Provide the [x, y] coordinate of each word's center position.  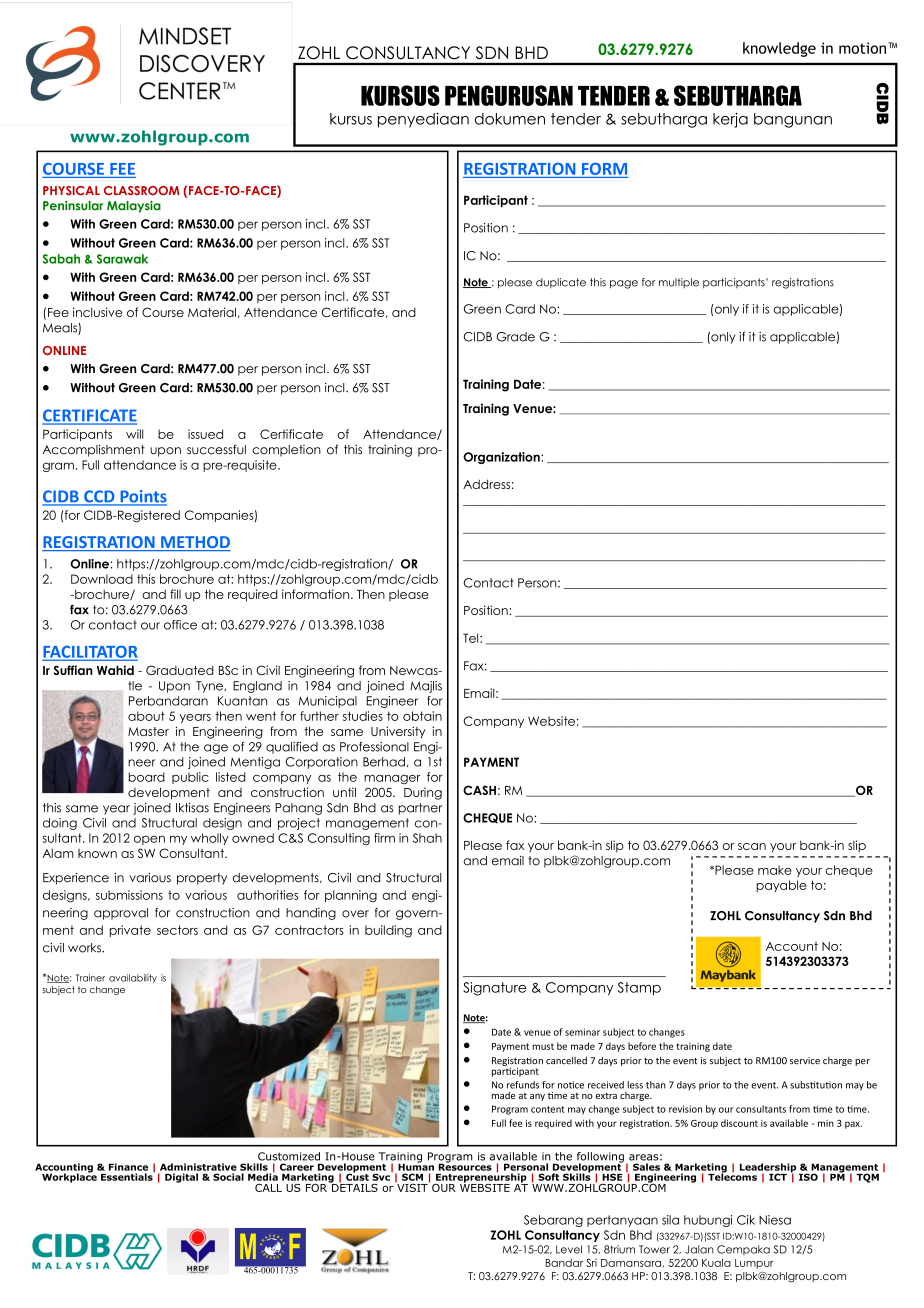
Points [142, 497]
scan [752, 846]
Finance [128, 1167]
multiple [679, 283]
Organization [502, 458]
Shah [427, 838]
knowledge [779, 49]
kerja [730, 120]
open [149, 840]
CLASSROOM [142, 191]
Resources [465, 1166]
